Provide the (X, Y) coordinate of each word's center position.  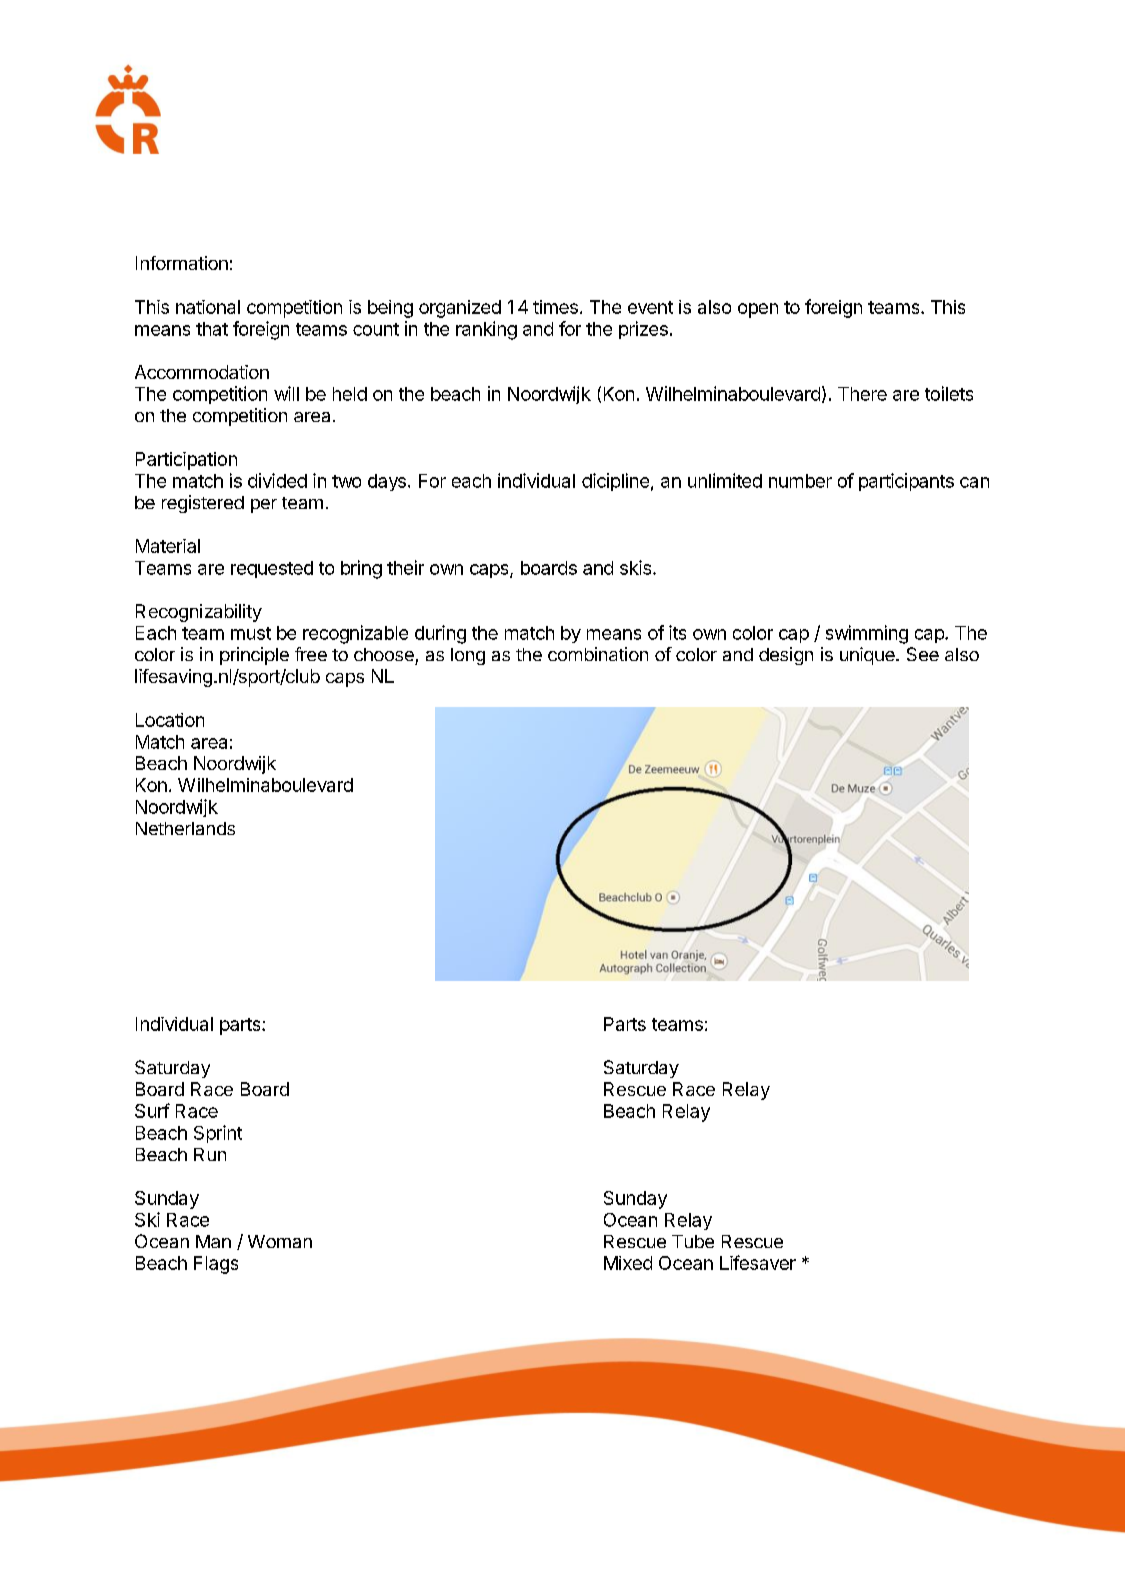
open (758, 310)
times (555, 307)
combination (598, 654)
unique (868, 656)
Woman (280, 1241)
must (251, 633)
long (468, 656)
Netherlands (185, 828)
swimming (867, 634)
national (208, 307)
